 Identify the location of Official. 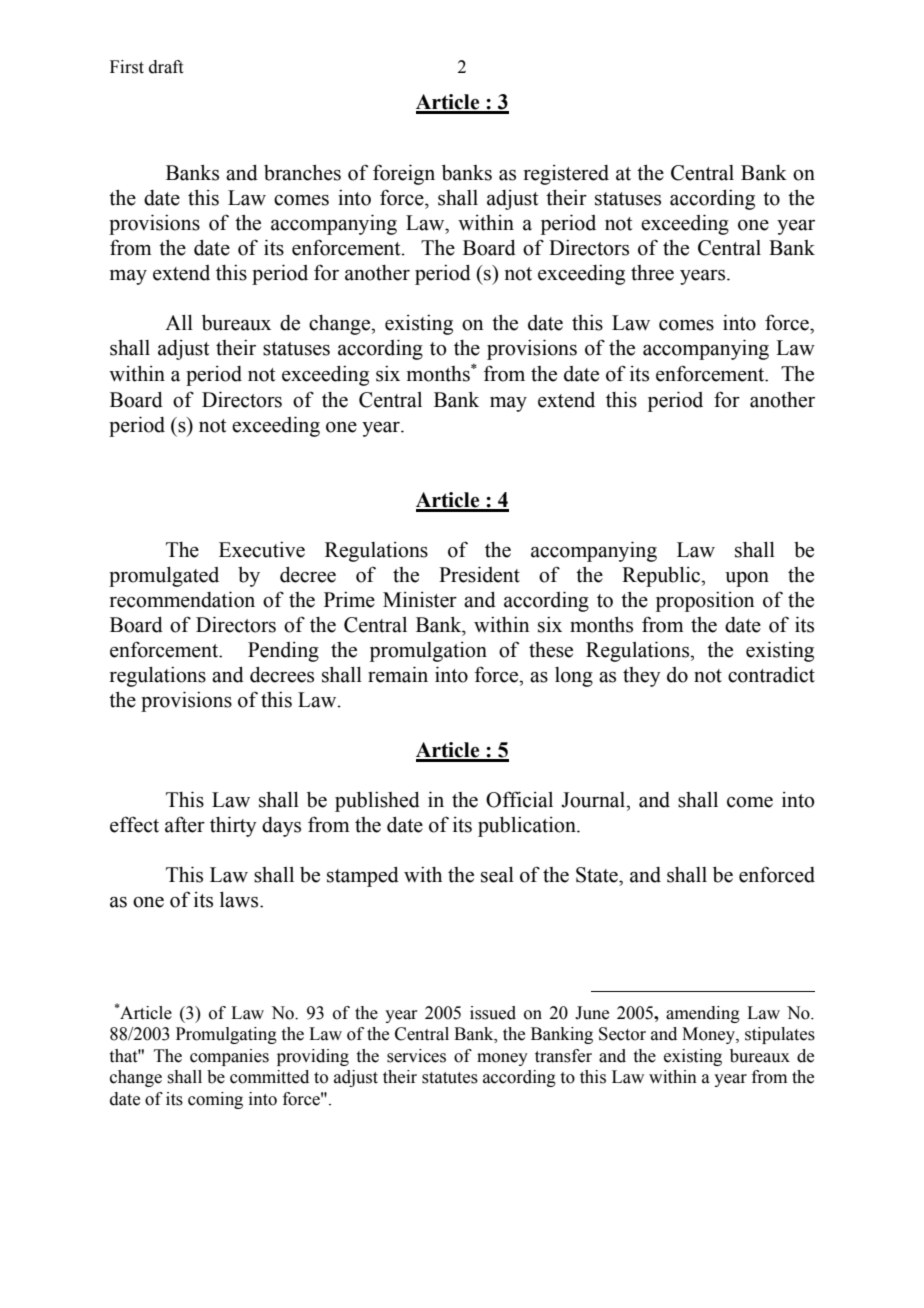
(519, 799).
